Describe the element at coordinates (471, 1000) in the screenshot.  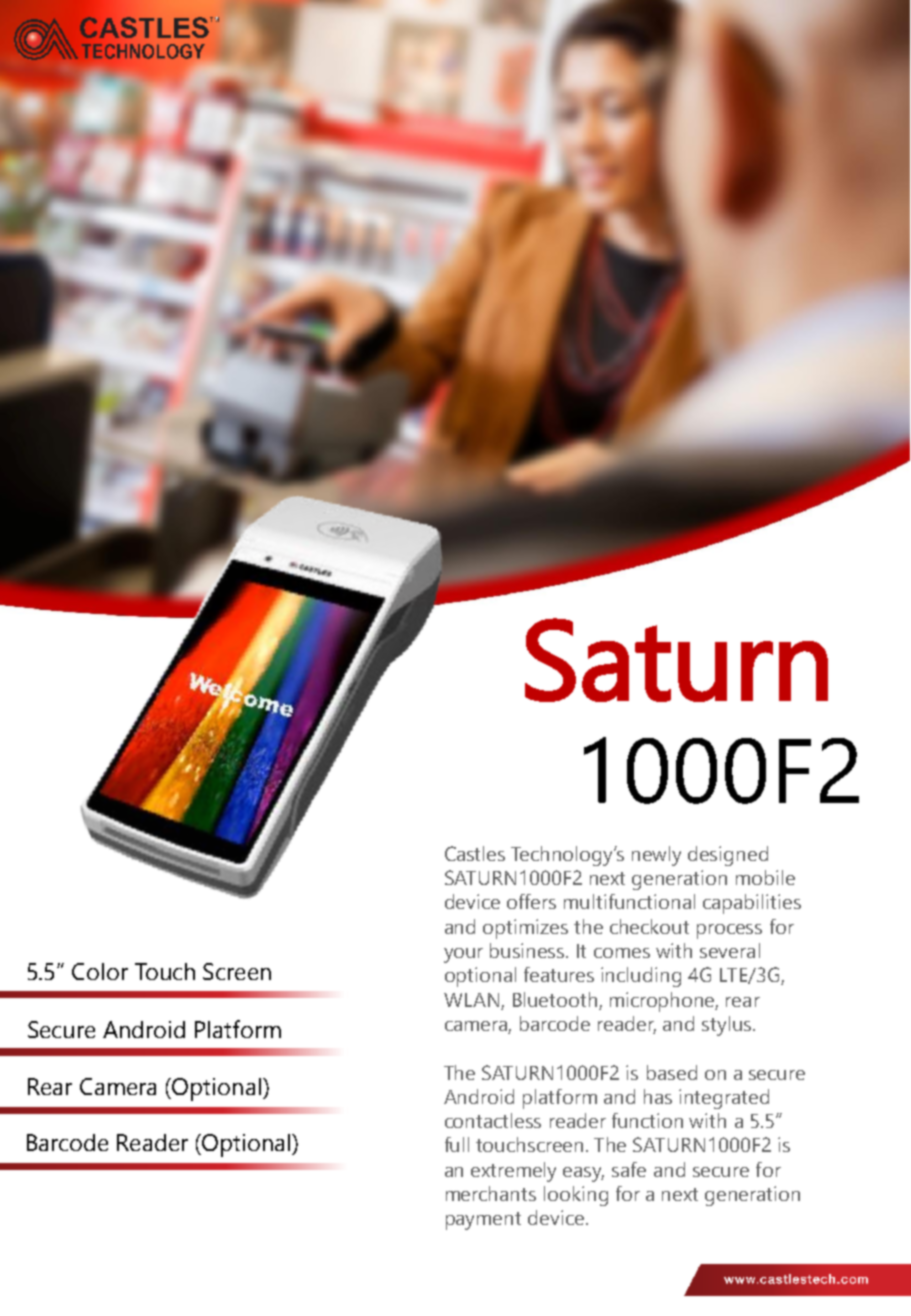
I see `WLAN` at that location.
